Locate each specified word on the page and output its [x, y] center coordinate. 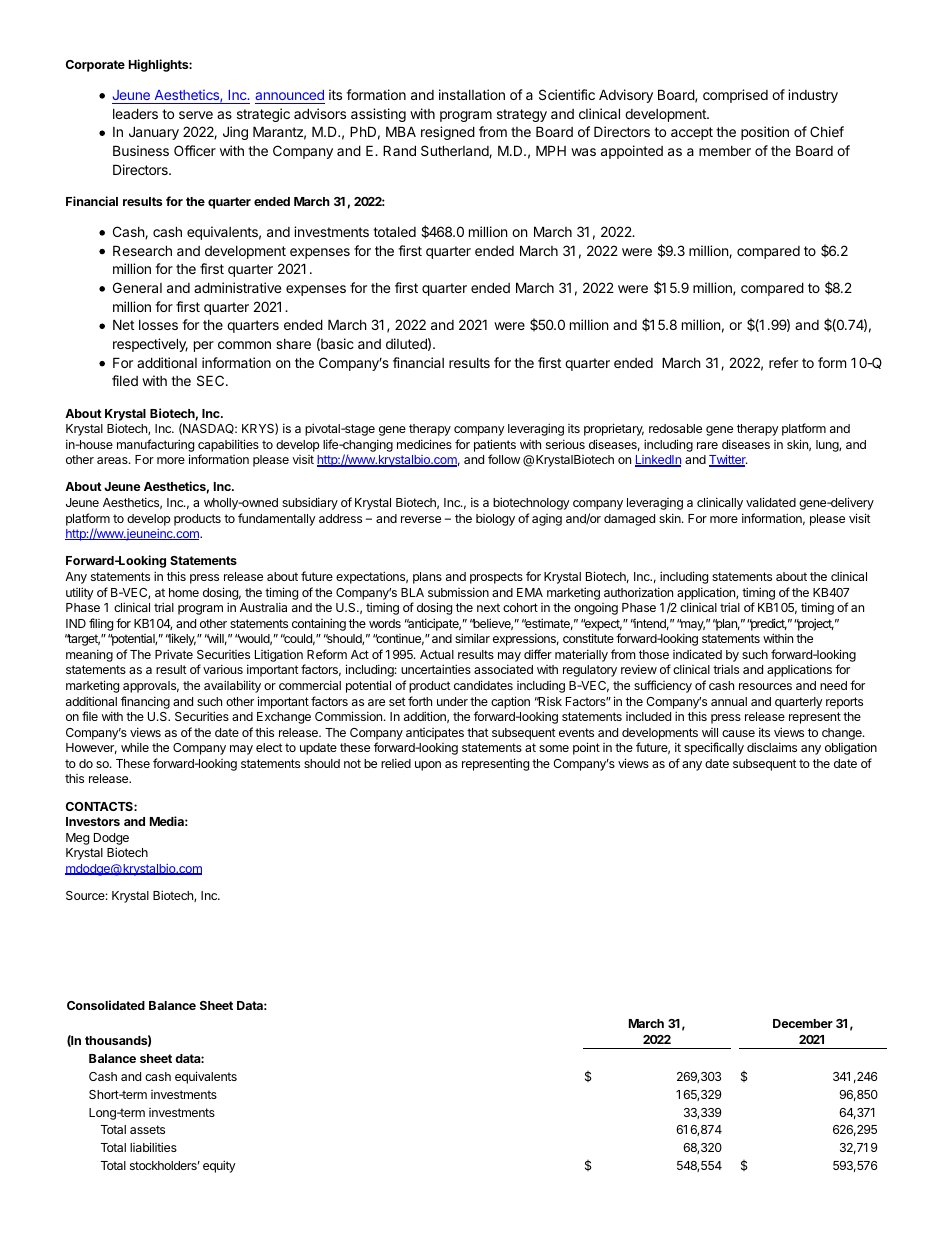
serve [196, 115]
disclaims [772, 747]
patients [495, 445]
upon [428, 766]
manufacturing [155, 445]
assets [147, 1129]
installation [472, 94]
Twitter [728, 461]
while [135, 747]
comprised [735, 96]
